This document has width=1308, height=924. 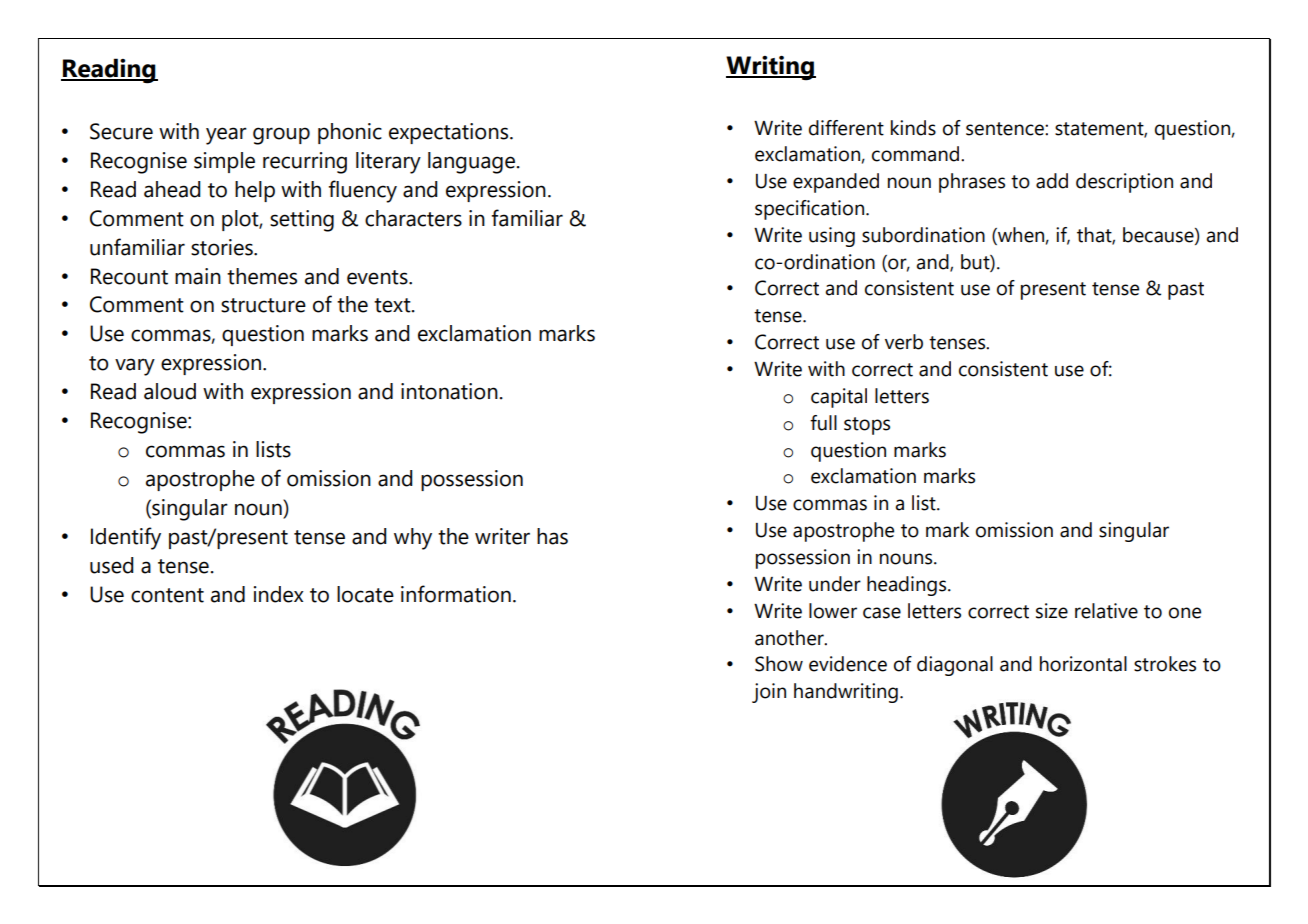 I want to click on has, so click(x=552, y=536).
